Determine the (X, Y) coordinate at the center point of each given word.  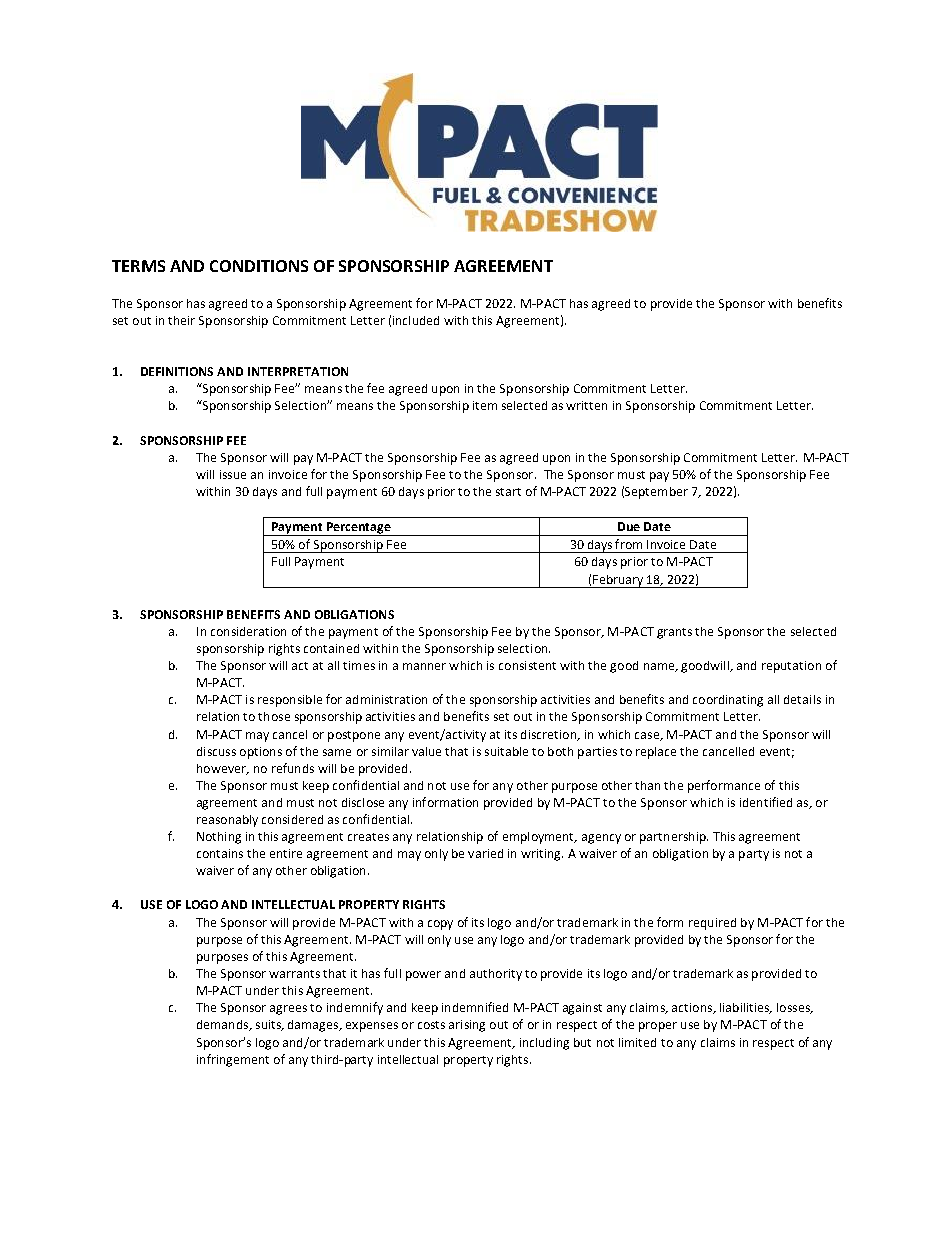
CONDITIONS (259, 266)
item (485, 405)
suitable (506, 751)
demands (223, 1025)
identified (766, 802)
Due (629, 526)
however (222, 769)
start (508, 492)
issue (233, 474)
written (586, 405)
